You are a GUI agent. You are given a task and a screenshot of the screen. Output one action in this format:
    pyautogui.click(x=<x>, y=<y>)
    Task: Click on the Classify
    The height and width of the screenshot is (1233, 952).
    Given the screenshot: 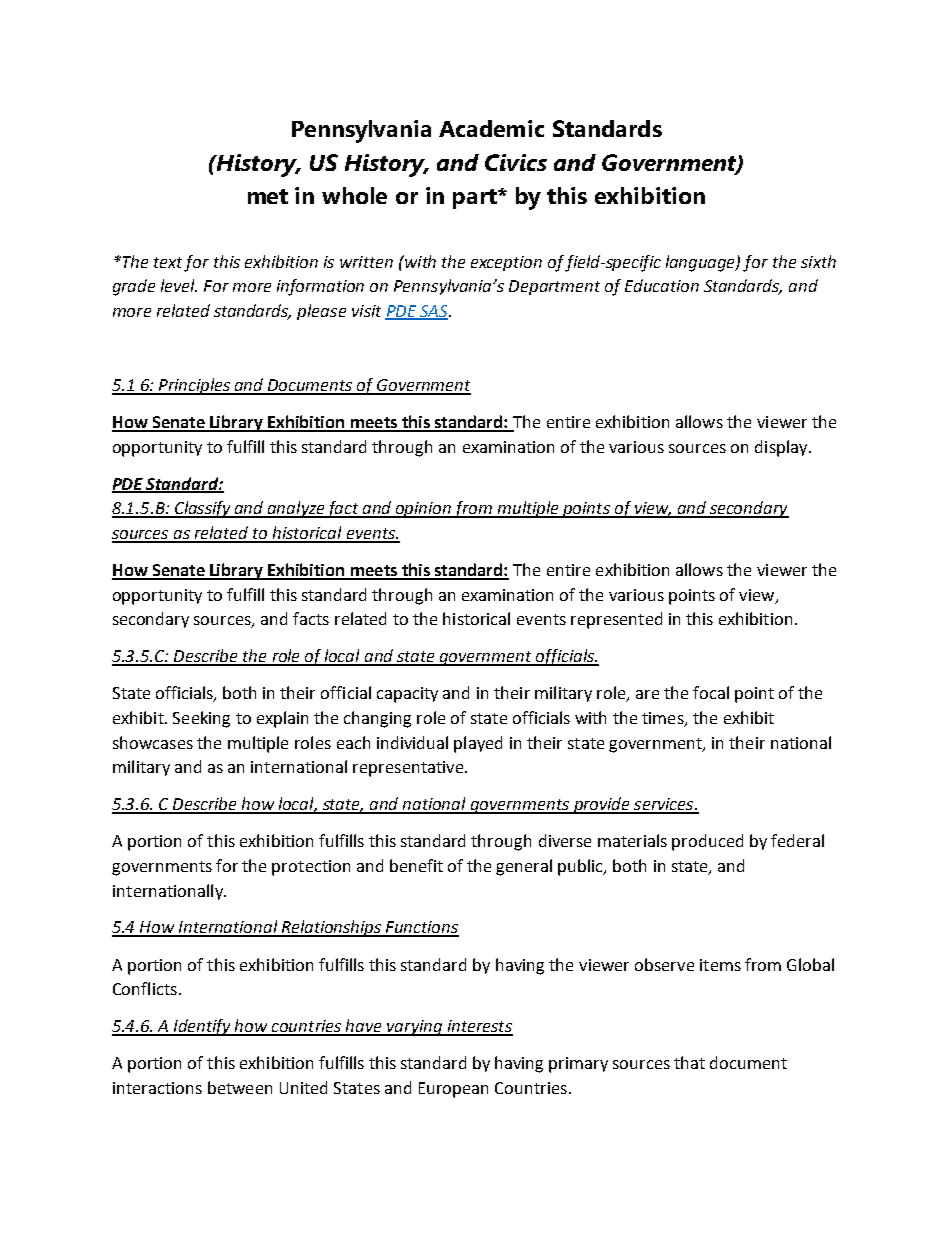 What is the action you would take?
    pyautogui.click(x=203, y=509)
